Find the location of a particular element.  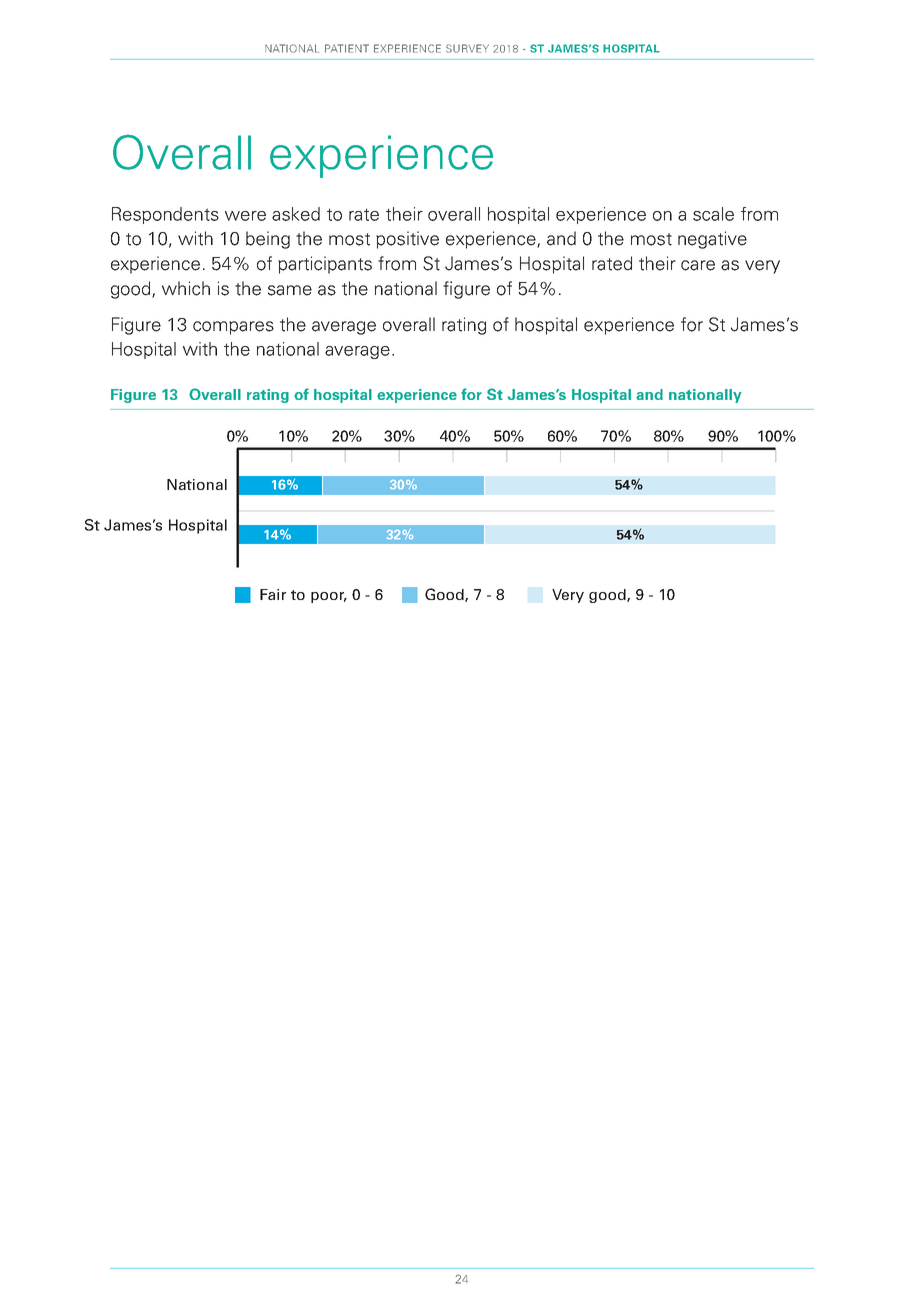

PATIENT is located at coordinates (347, 48).
